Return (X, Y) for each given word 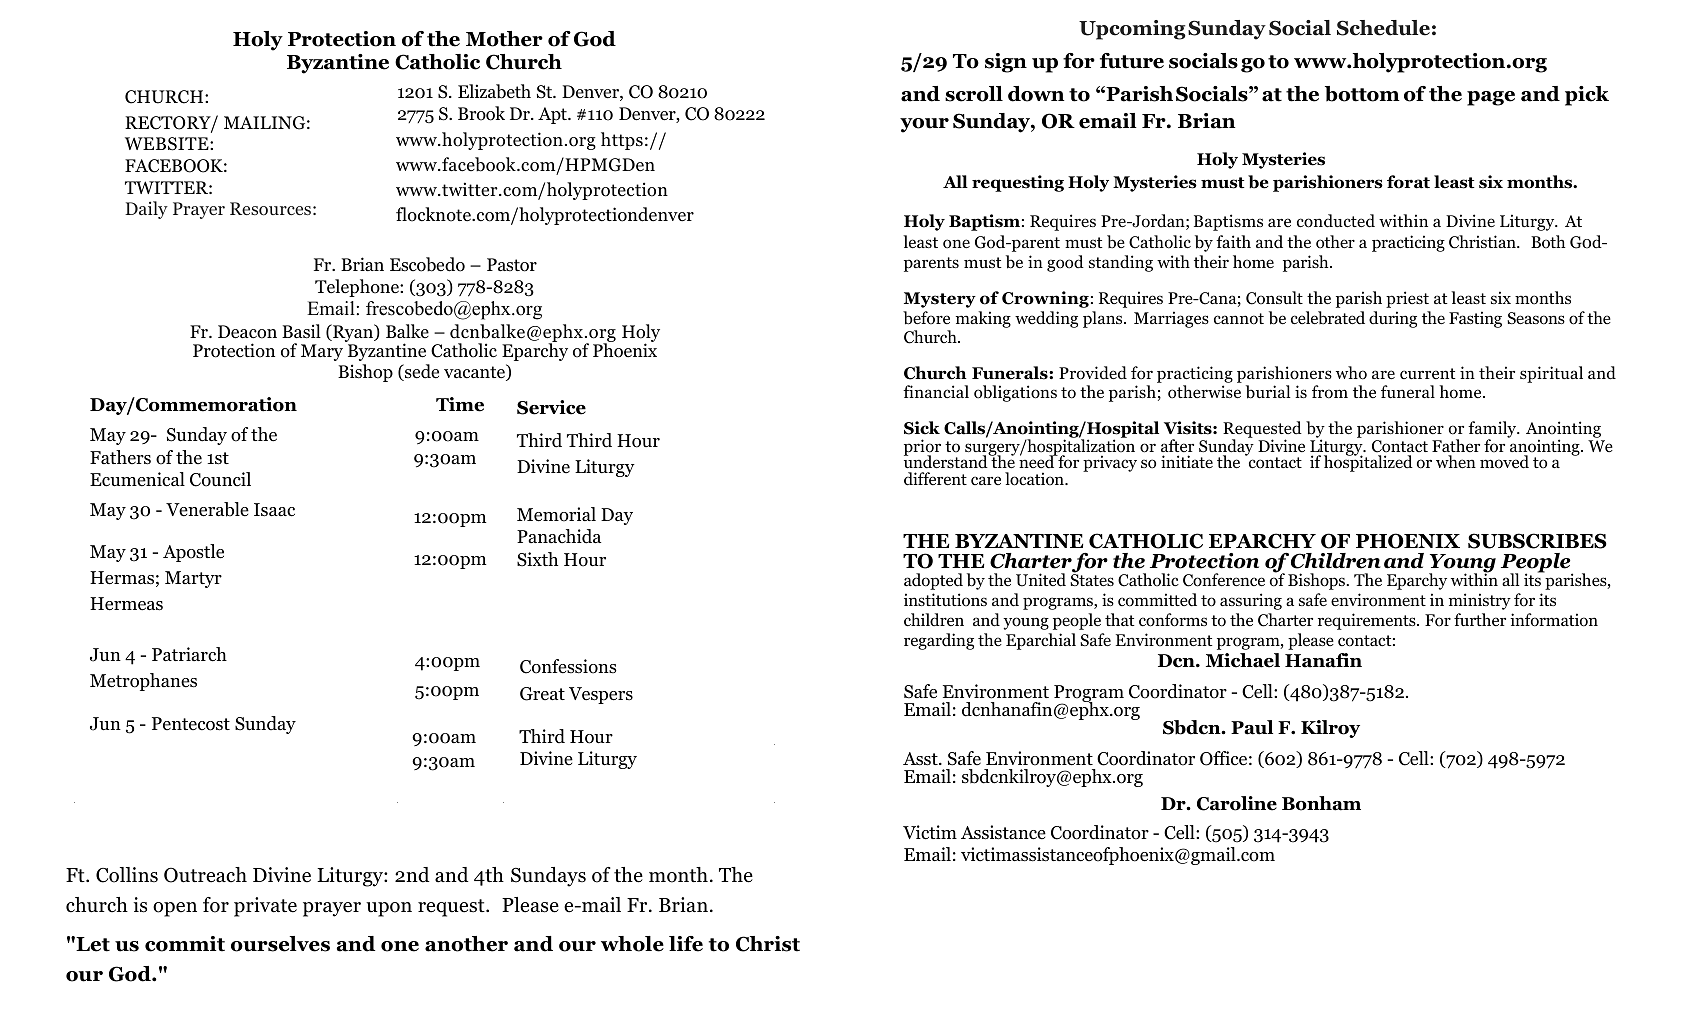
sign (1006, 63)
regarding (939, 641)
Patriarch (189, 654)
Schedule (1383, 28)
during (1393, 319)
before (926, 318)
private (265, 907)
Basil (301, 331)
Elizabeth (494, 91)
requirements (1368, 621)
